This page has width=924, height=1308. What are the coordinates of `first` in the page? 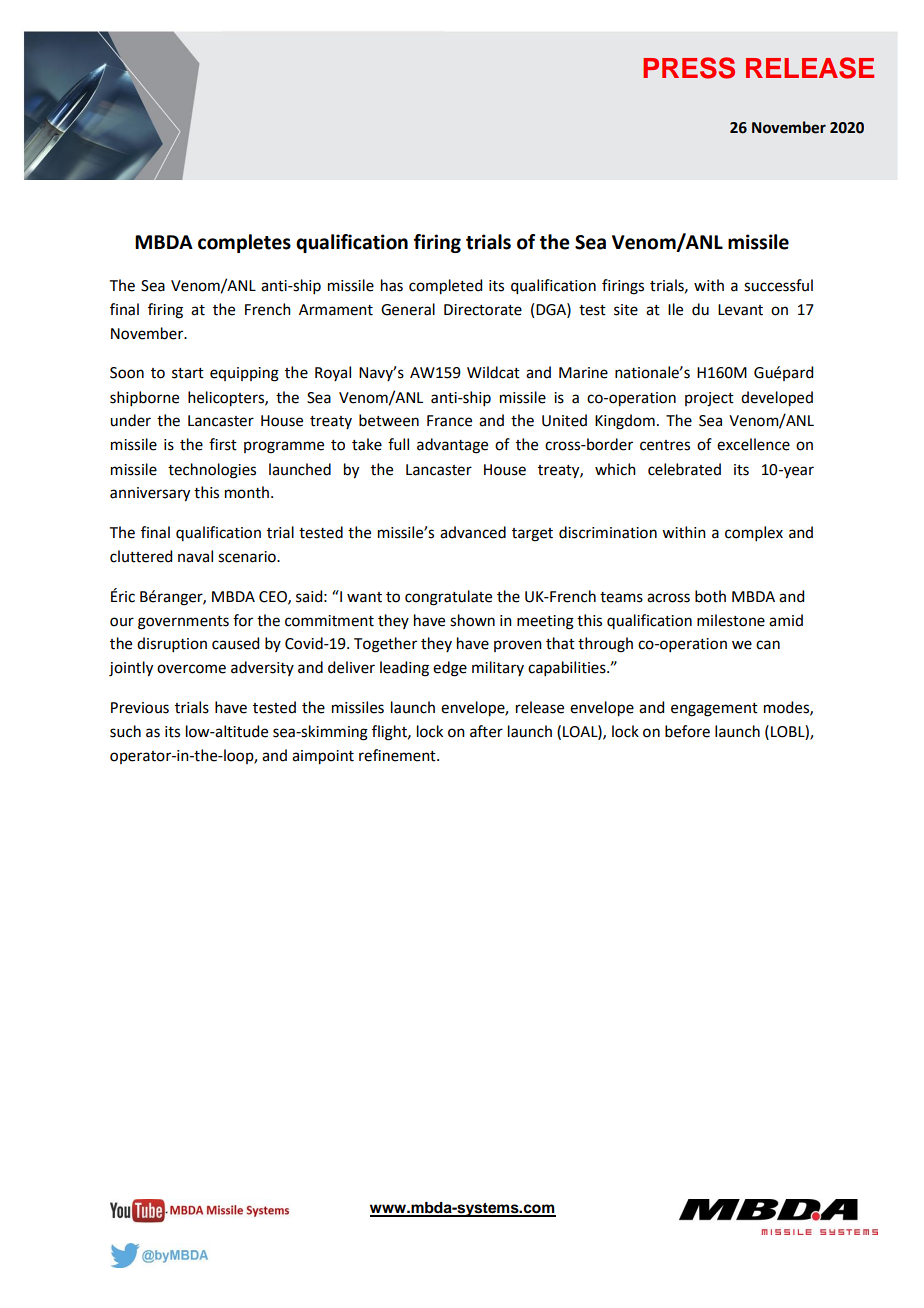 It's located at (223, 444).
